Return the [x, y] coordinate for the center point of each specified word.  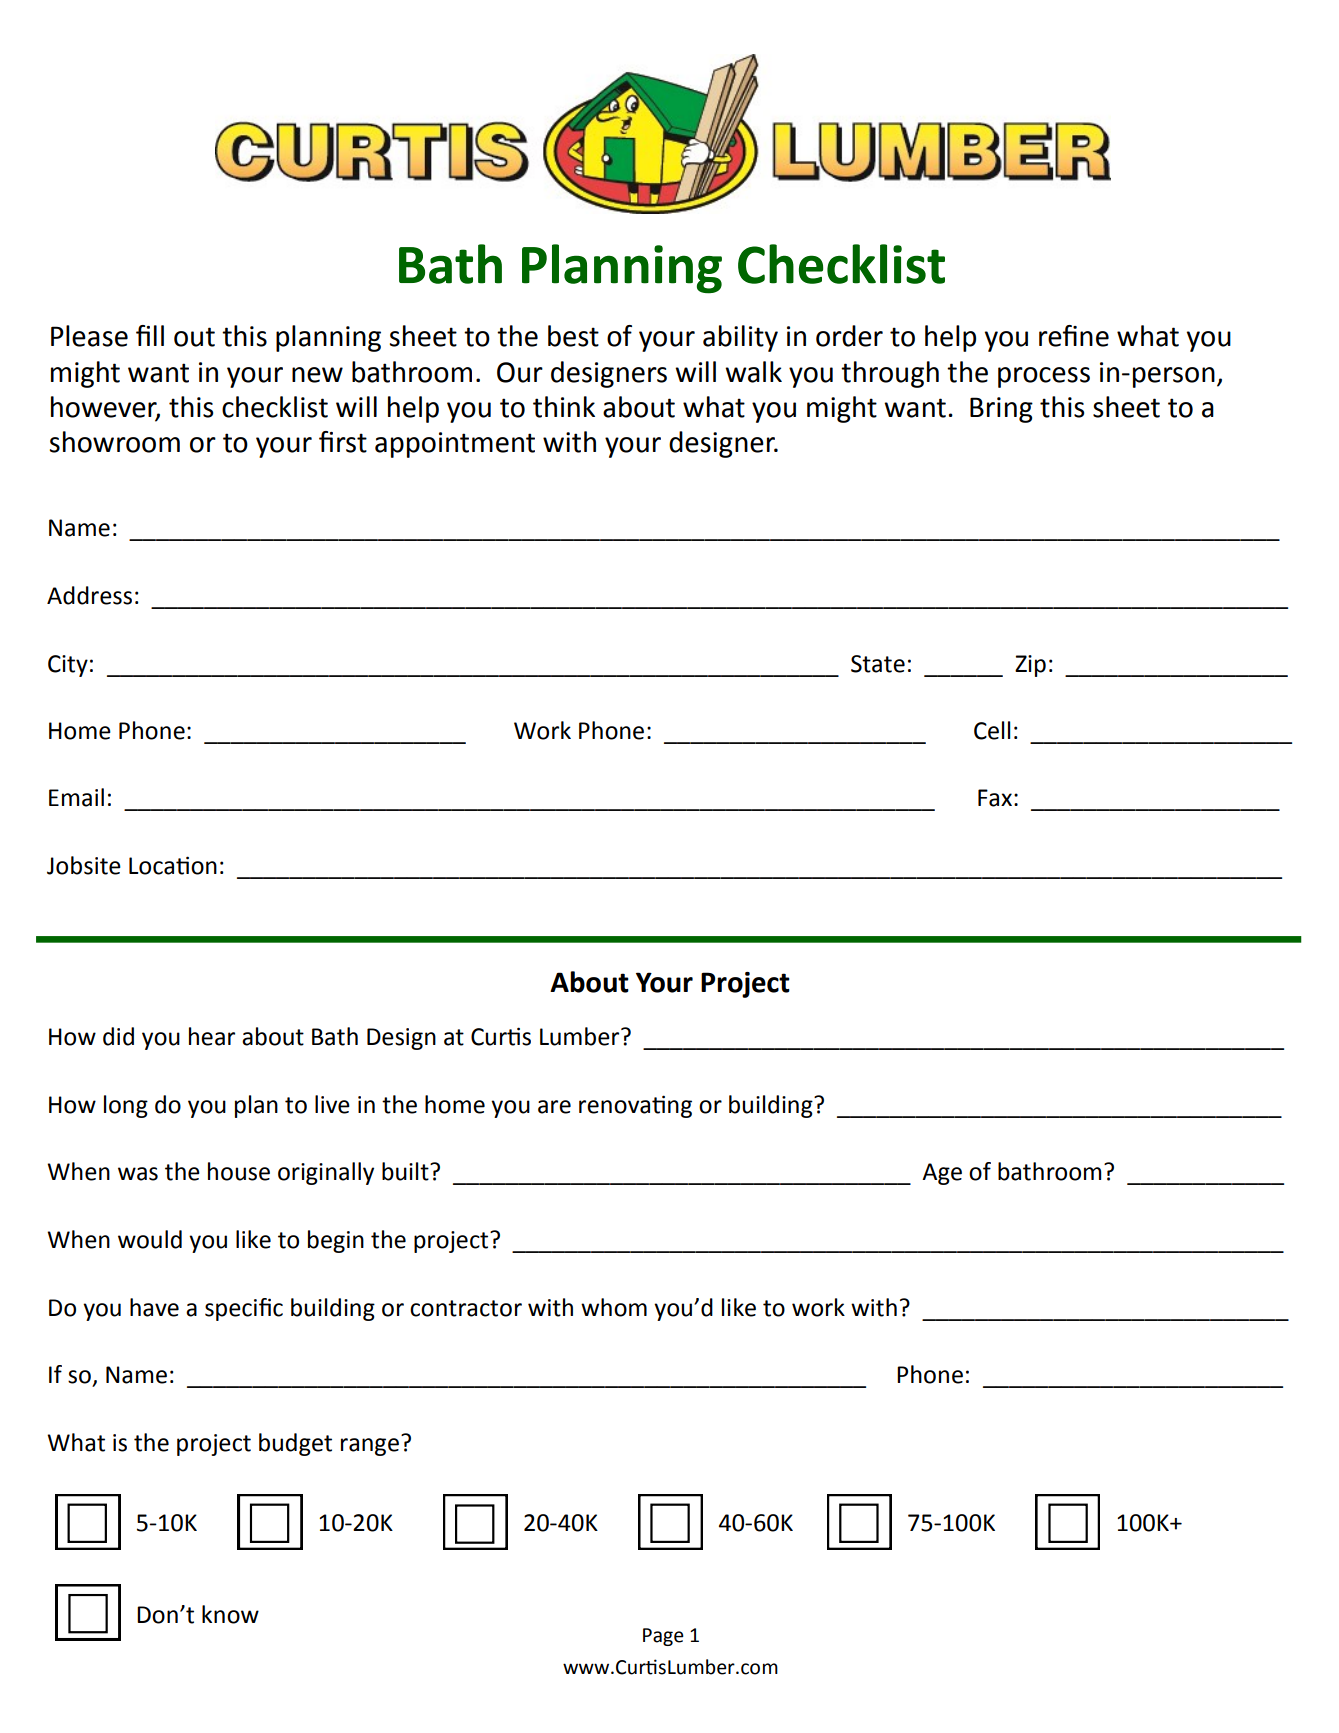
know [230, 1614]
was [138, 1174]
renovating [635, 1106]
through [890, 374]
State [878, 664]
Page [663, 1637]
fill [150, 335]
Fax [995, 798]
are [554, 1107]
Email [76, 797]
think [564, 407]
